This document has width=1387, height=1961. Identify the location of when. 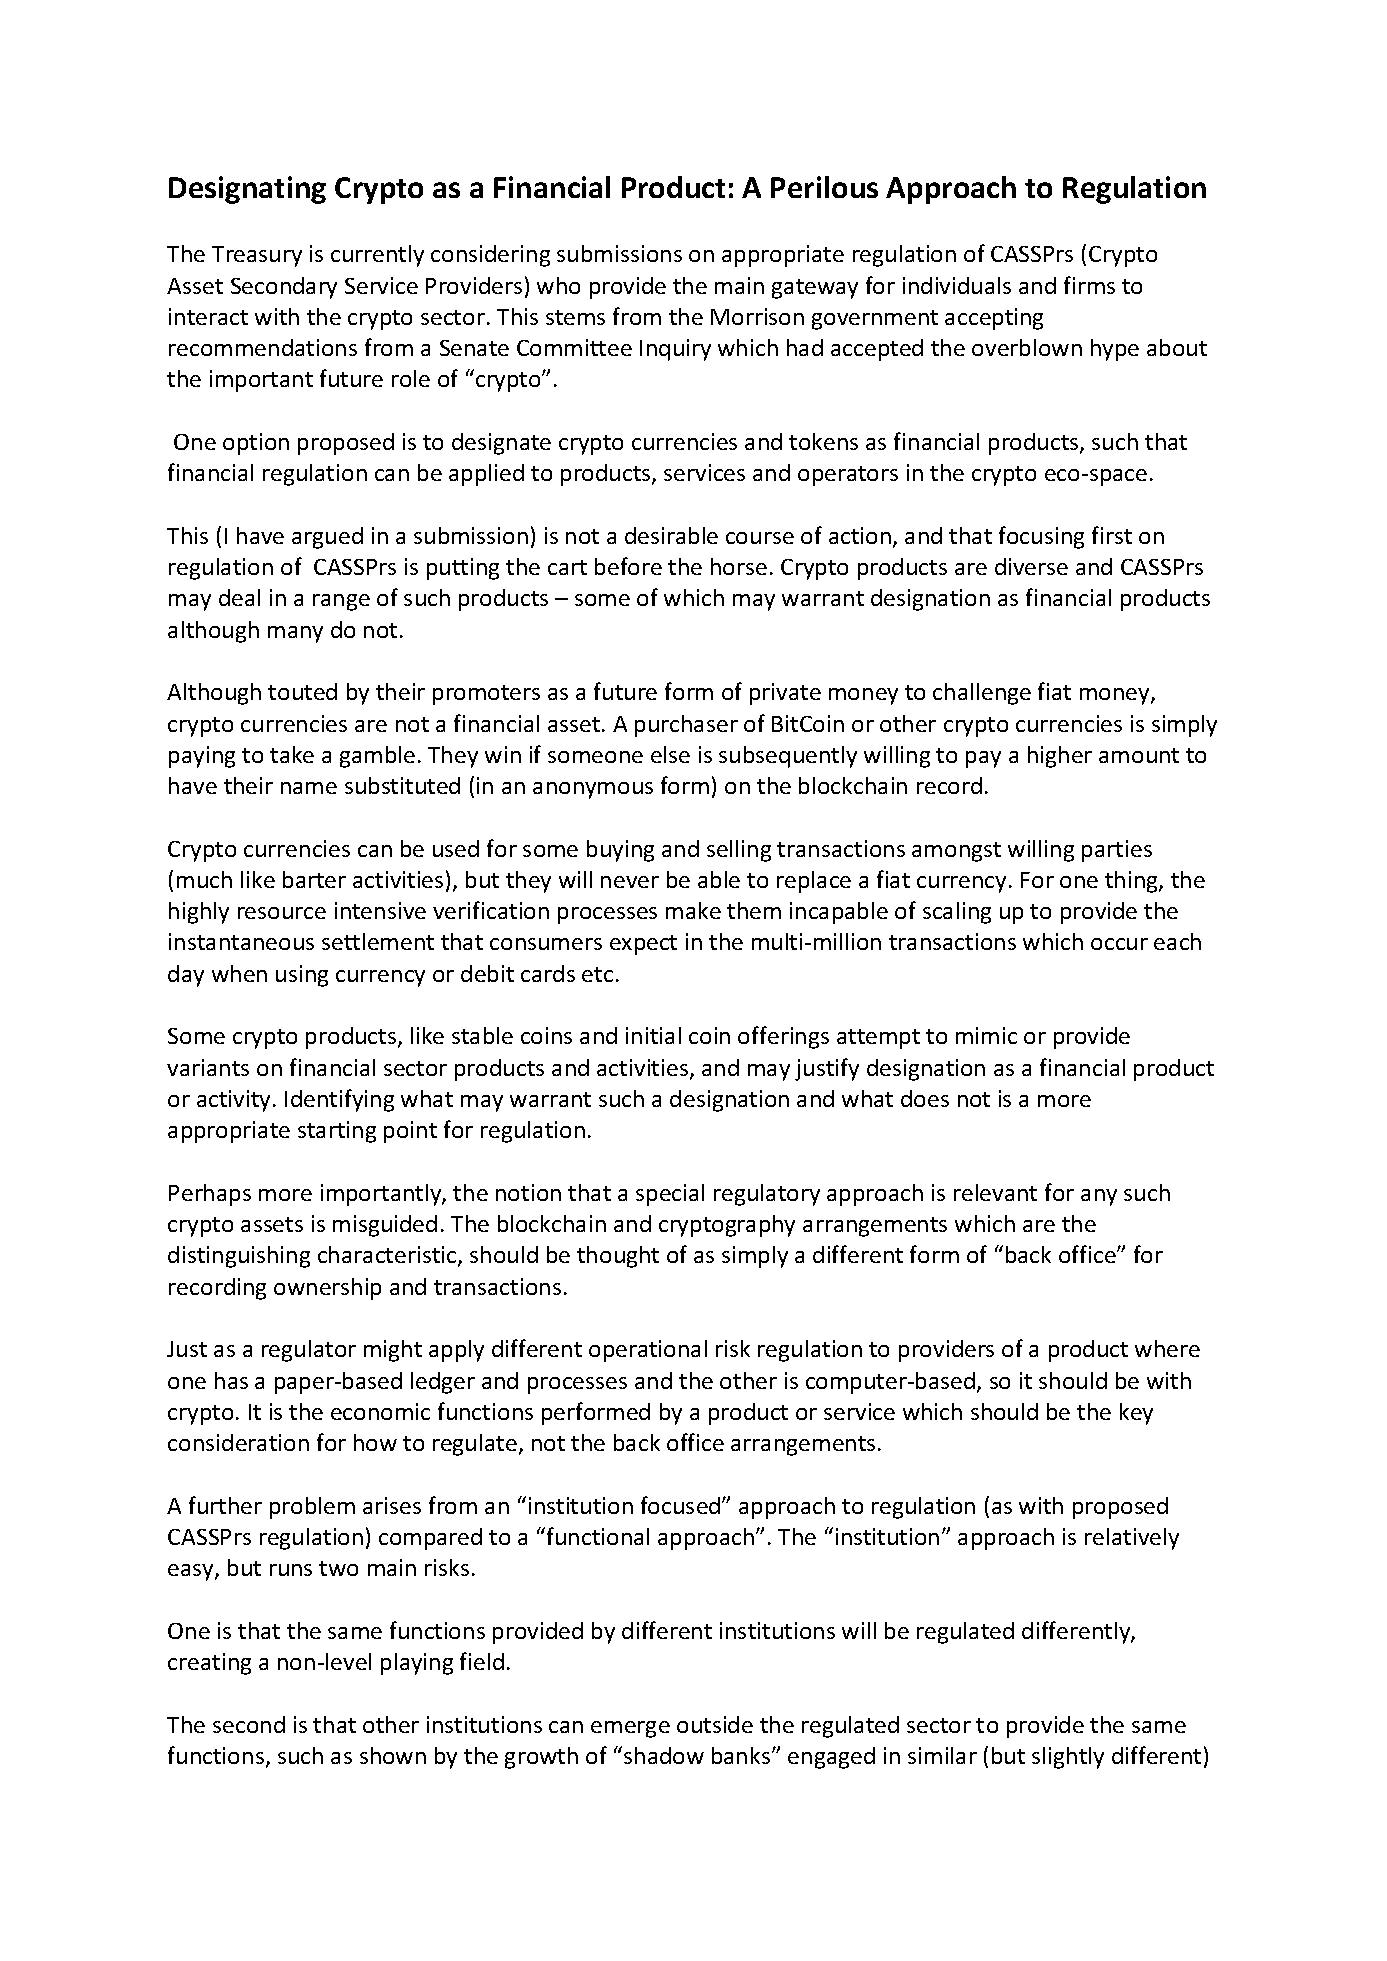
(239, 973).
